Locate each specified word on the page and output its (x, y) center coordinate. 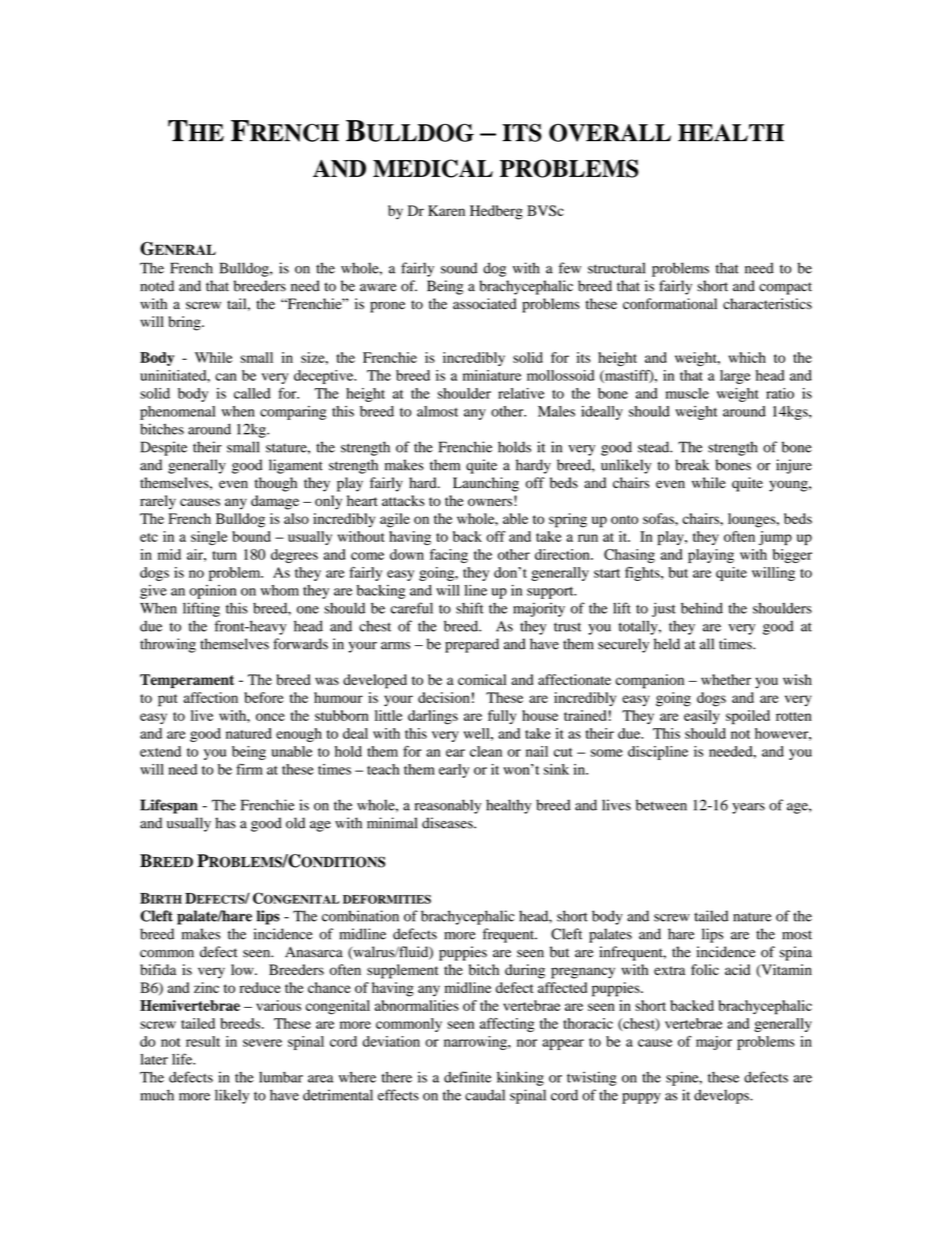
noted (157, 286)
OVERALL (610, 133)
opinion (212, 592)
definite (467, 1077)
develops (722, 1096)
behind (702, 608)
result (203, 1041)
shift (470, 608)
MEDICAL (433, 168)
